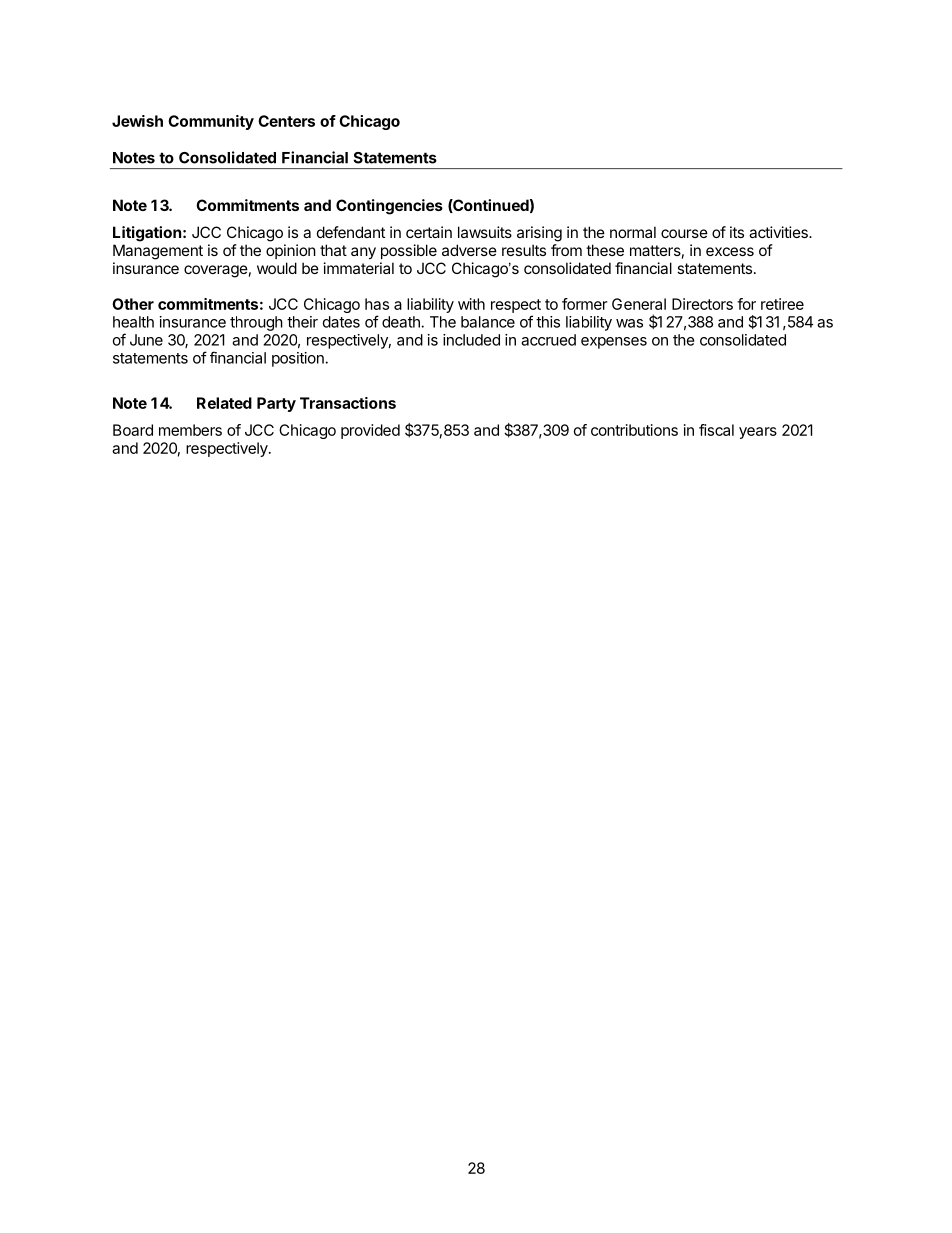 The image size is (952, 1233). Describe the element at coordinates (471, 340) in the document. I see `included` at that location.
